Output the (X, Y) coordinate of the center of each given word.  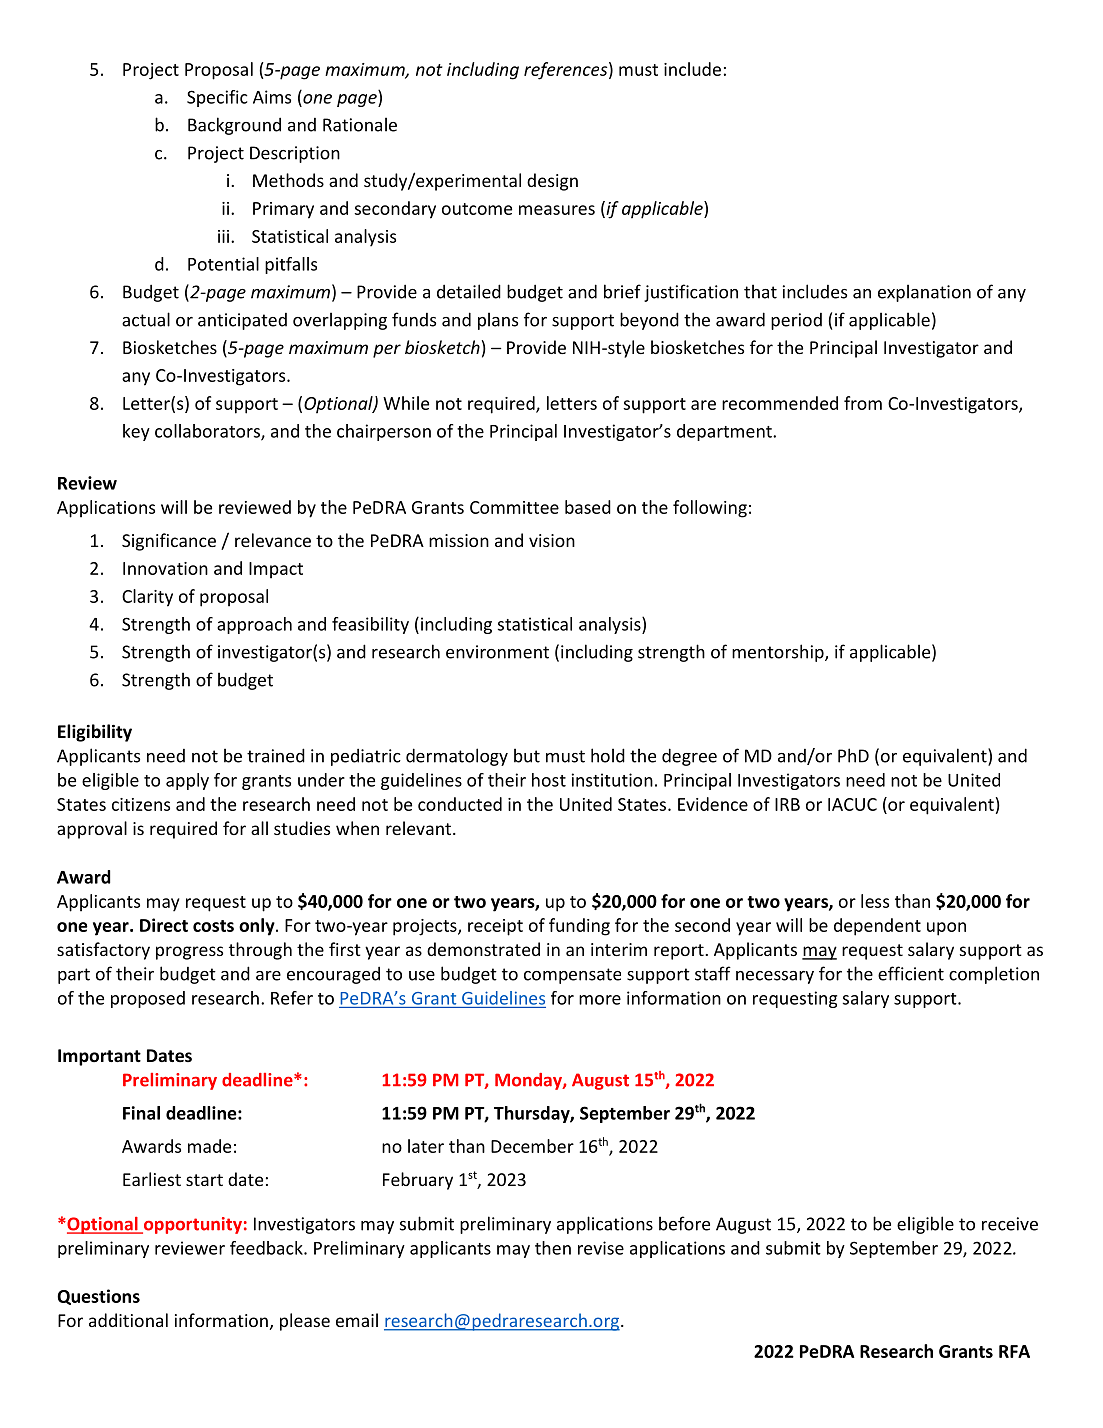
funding (579, 927)
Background (234, 126)
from (863, 403)
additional (128, 1320)
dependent (877, 927)
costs (213, 926)
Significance (169, 542)
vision (552, 540)
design (552, 182)
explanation (924, 293)
